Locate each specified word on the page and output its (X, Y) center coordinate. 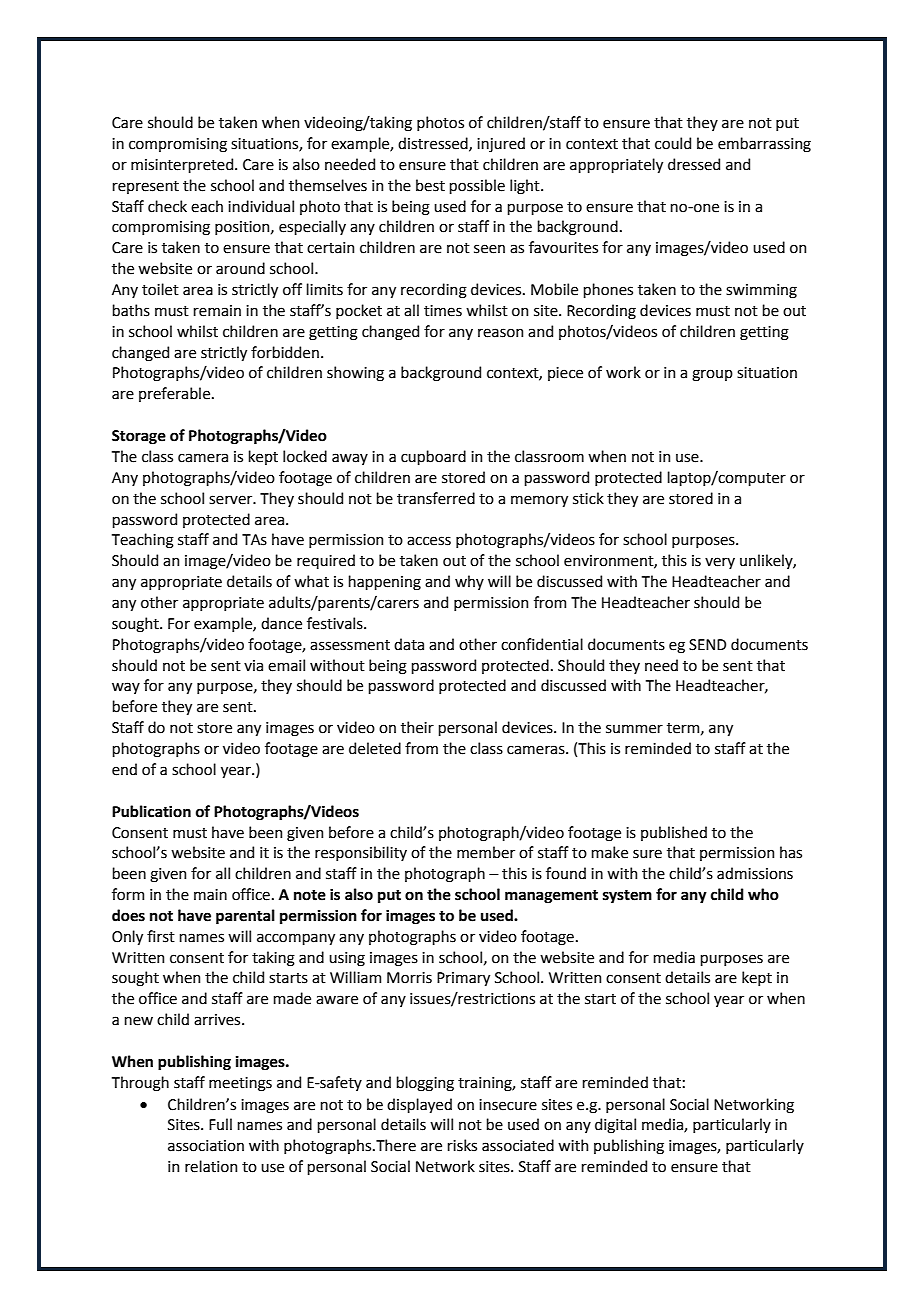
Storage (139, 437)
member (486, 852)
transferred (436, 498)
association (206, 1146)
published (674, 833)
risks (462, 1145)
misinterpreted (182, 165)
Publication (151, 811)
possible (477, 186)
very (720, 563)
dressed (694, 164)
